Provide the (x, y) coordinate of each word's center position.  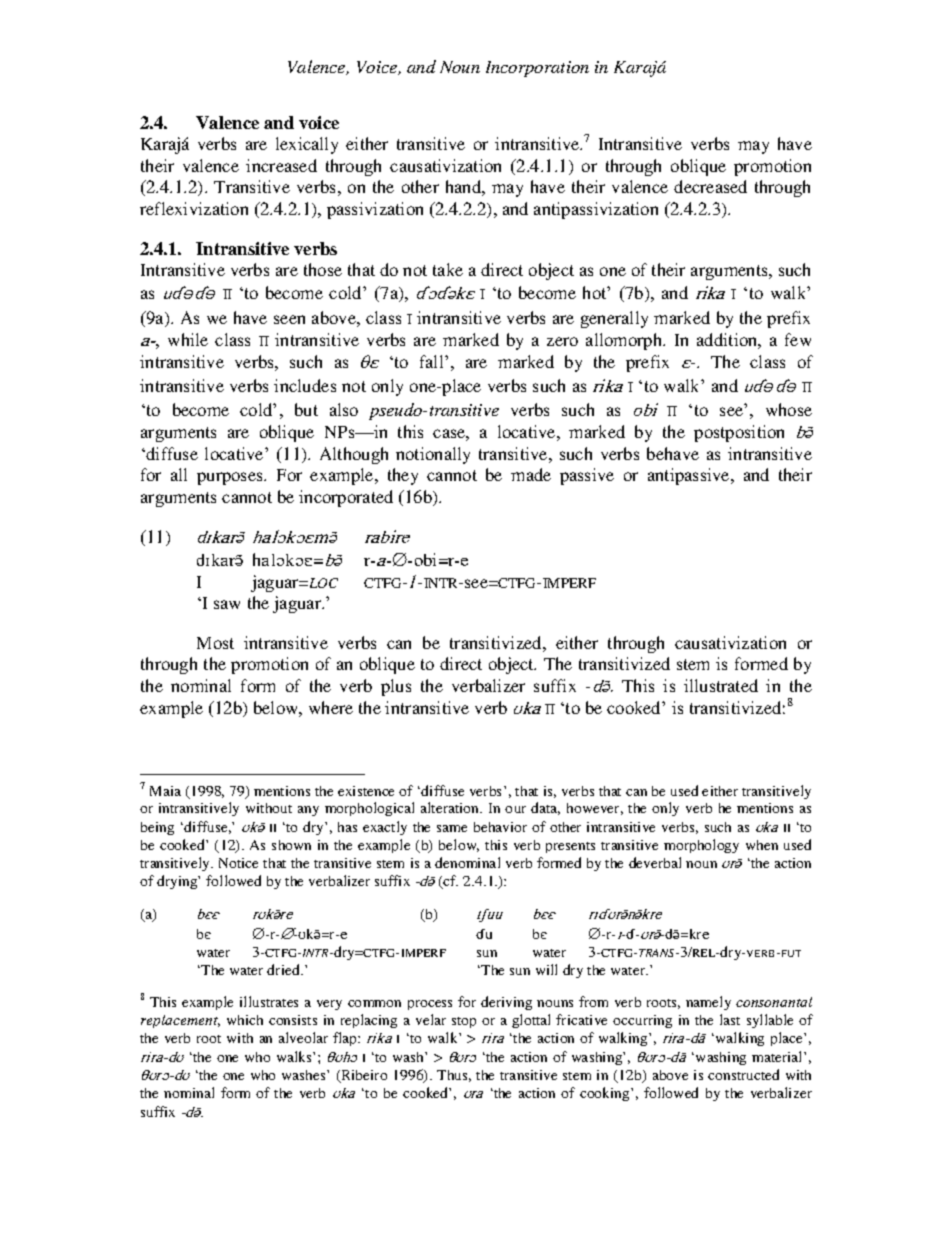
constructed (743, 1074)
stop (464, 1022)
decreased (710, 186)
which (245, 1020)
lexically (307, 145)
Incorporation (537, 69)
